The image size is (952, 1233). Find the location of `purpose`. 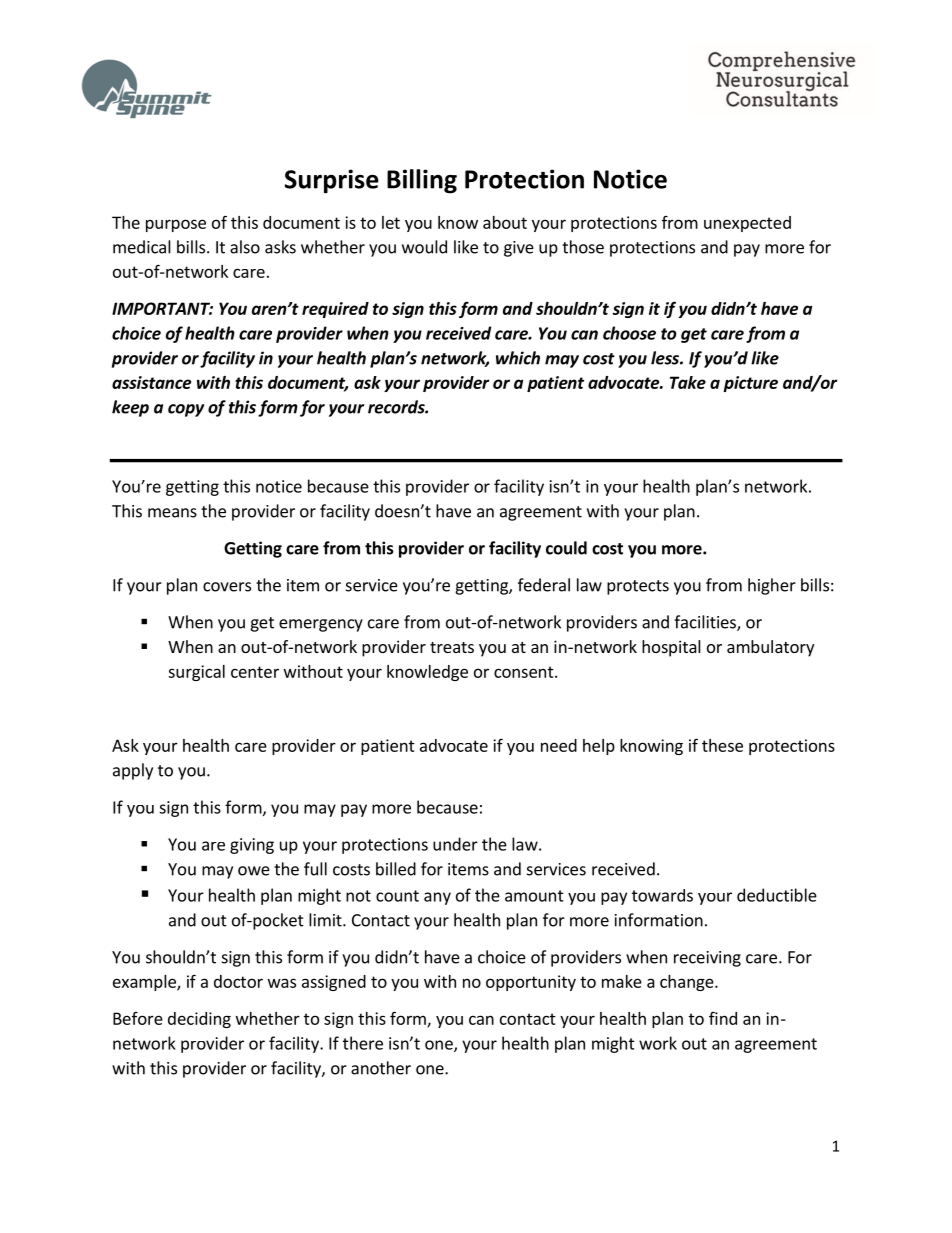

purpose is located at coordinates (176, 225).
